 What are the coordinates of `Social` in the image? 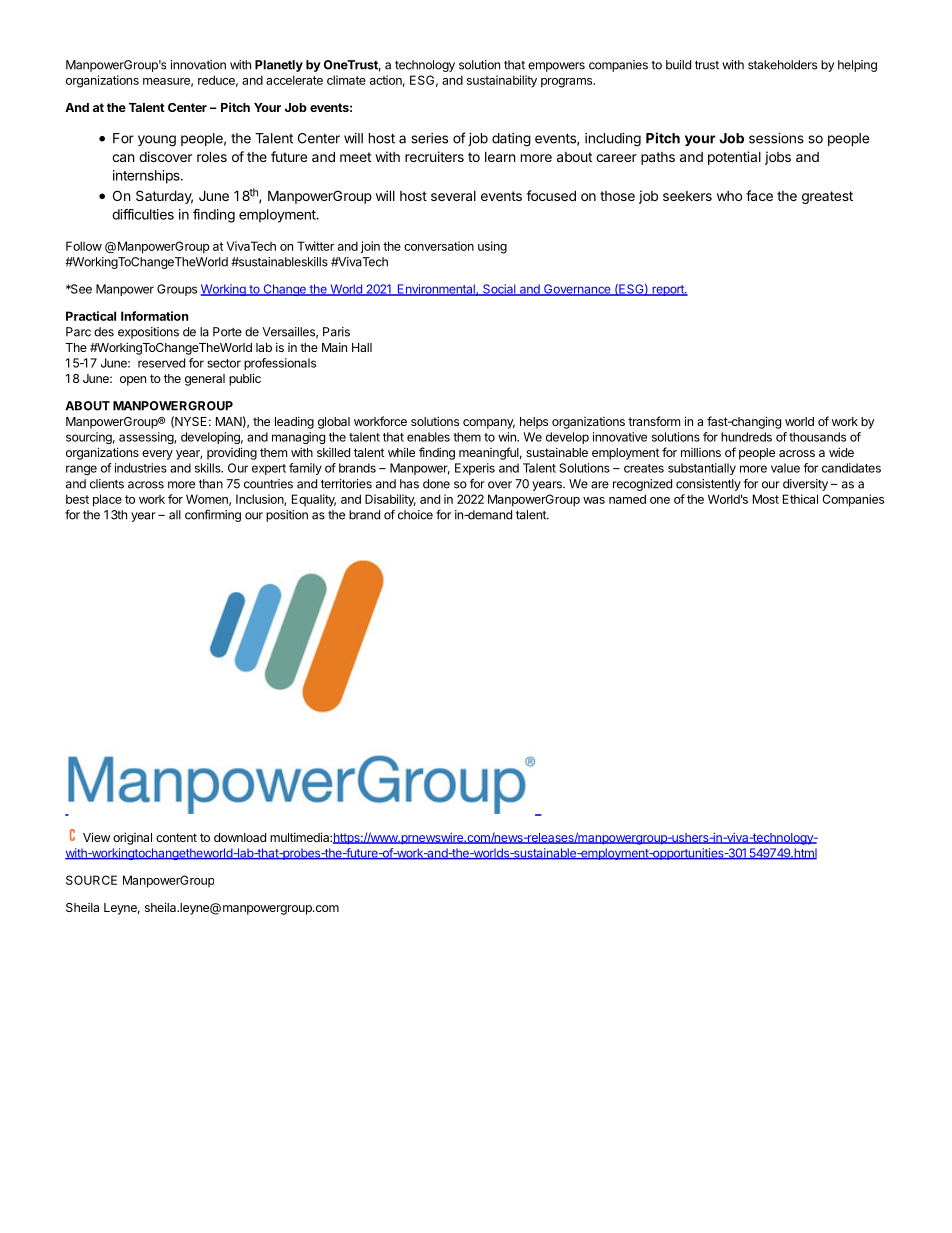 It's located at (499, 290).
